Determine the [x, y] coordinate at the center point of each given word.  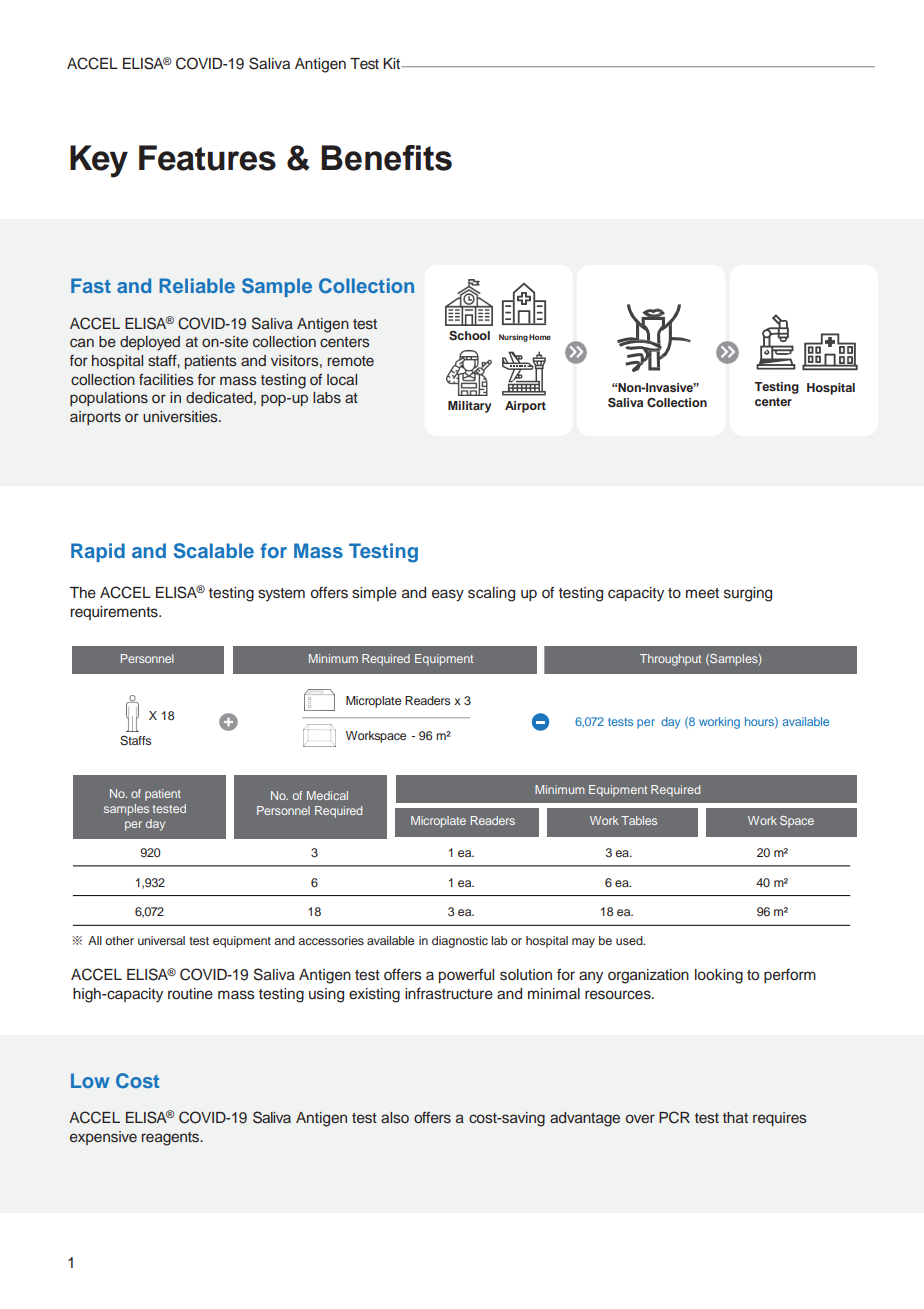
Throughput [670, 660]
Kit [393, 63]
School [469, 336]
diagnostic [460, 942]
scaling [491, 594]
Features [207, 158]
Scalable [214, 551]
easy [448, 595]
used [630, 940]
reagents [171, 1139]
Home [540, 337]
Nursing [513, 338]
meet [702, 593]
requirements [115, 613]
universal [161, 940]
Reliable [197, 285]
